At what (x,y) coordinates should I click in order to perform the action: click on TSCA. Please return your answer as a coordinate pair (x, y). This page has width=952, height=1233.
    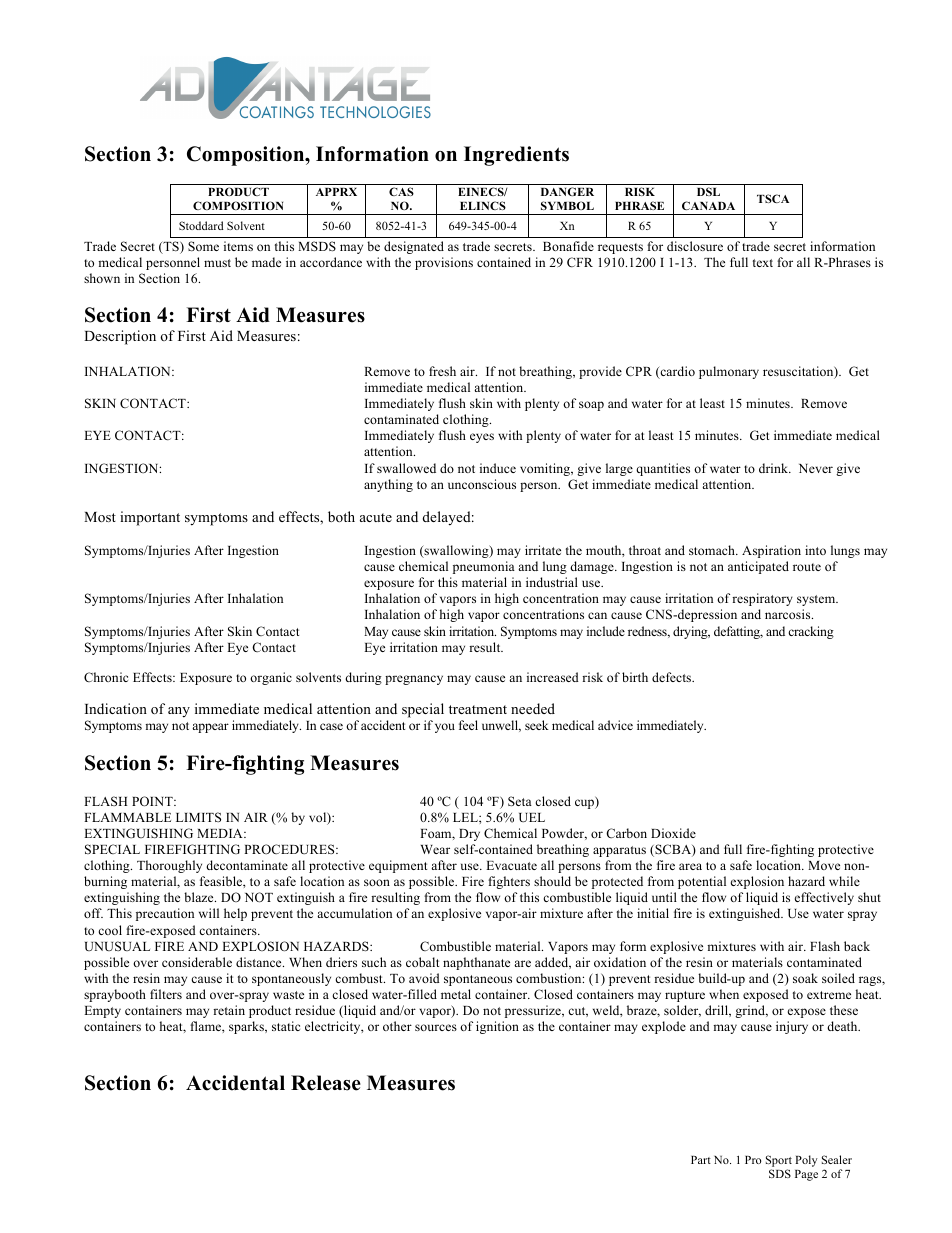
    Looking at the image, I should click on (773, 198).
